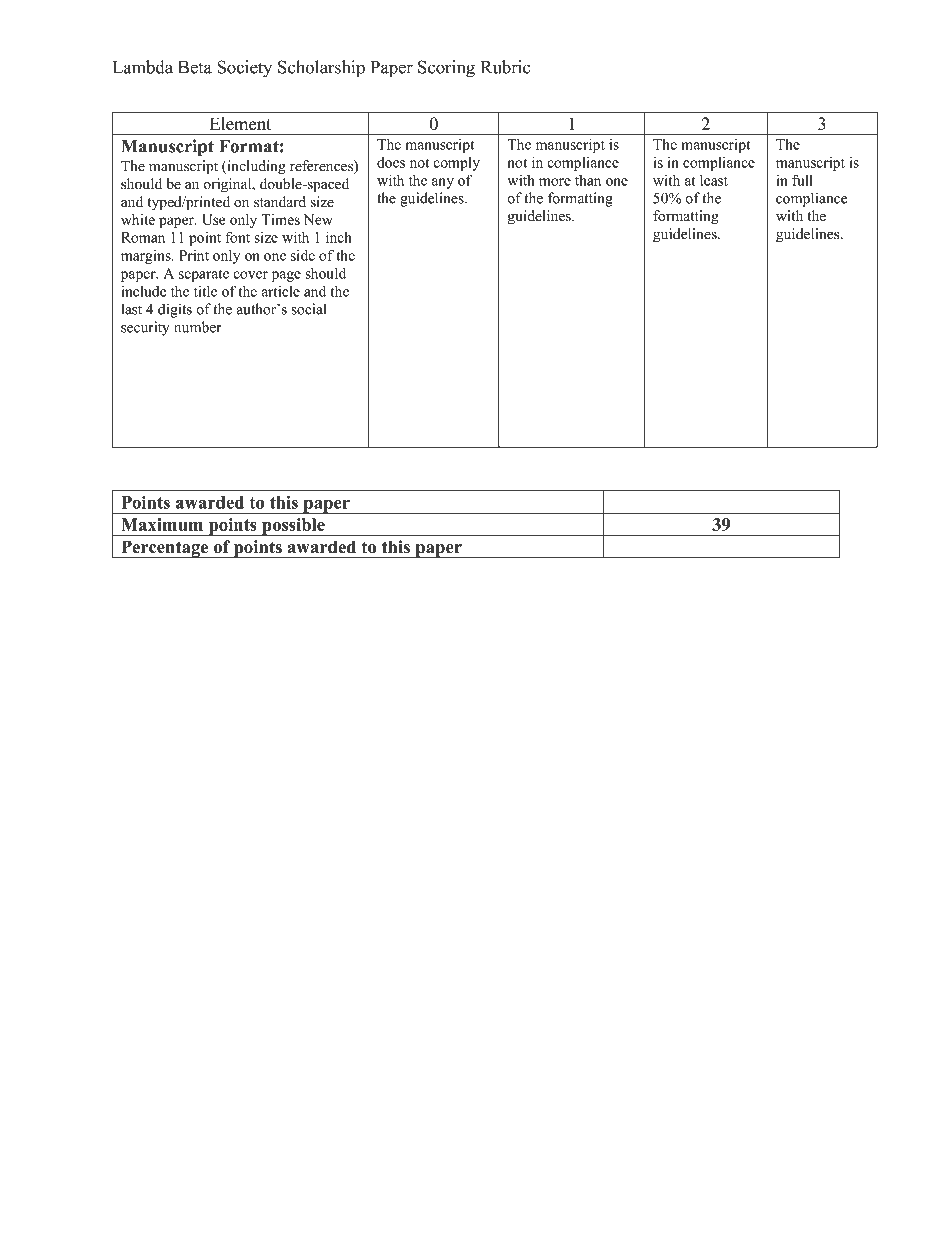 The width and height of the screenshot is (952, 1233). Describe the element at coordinates (281, 291) in the screenshot. I see `article` at that location.
